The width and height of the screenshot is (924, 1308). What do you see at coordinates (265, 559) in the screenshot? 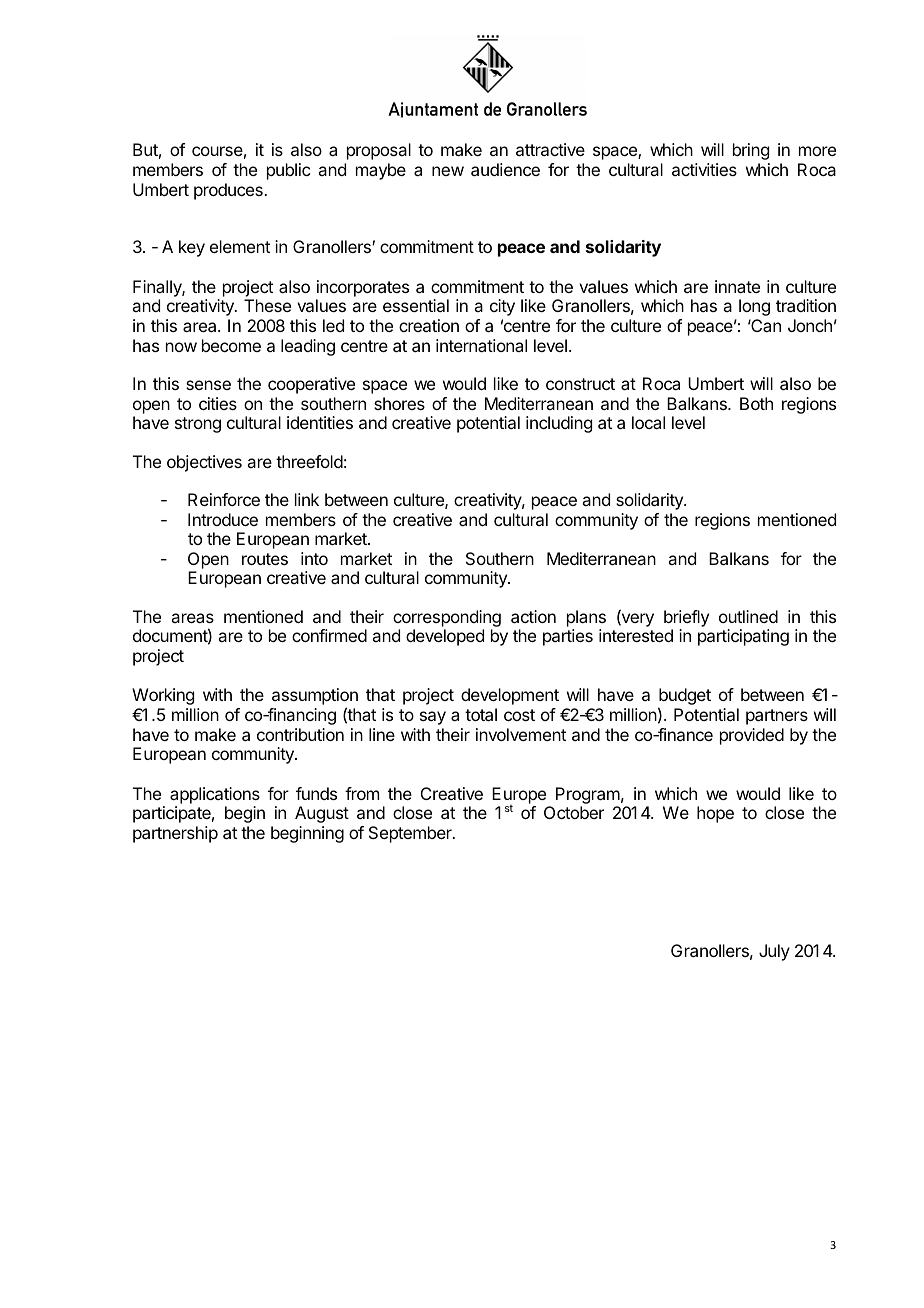
I see `routes` at bounding box center [265, 559].
